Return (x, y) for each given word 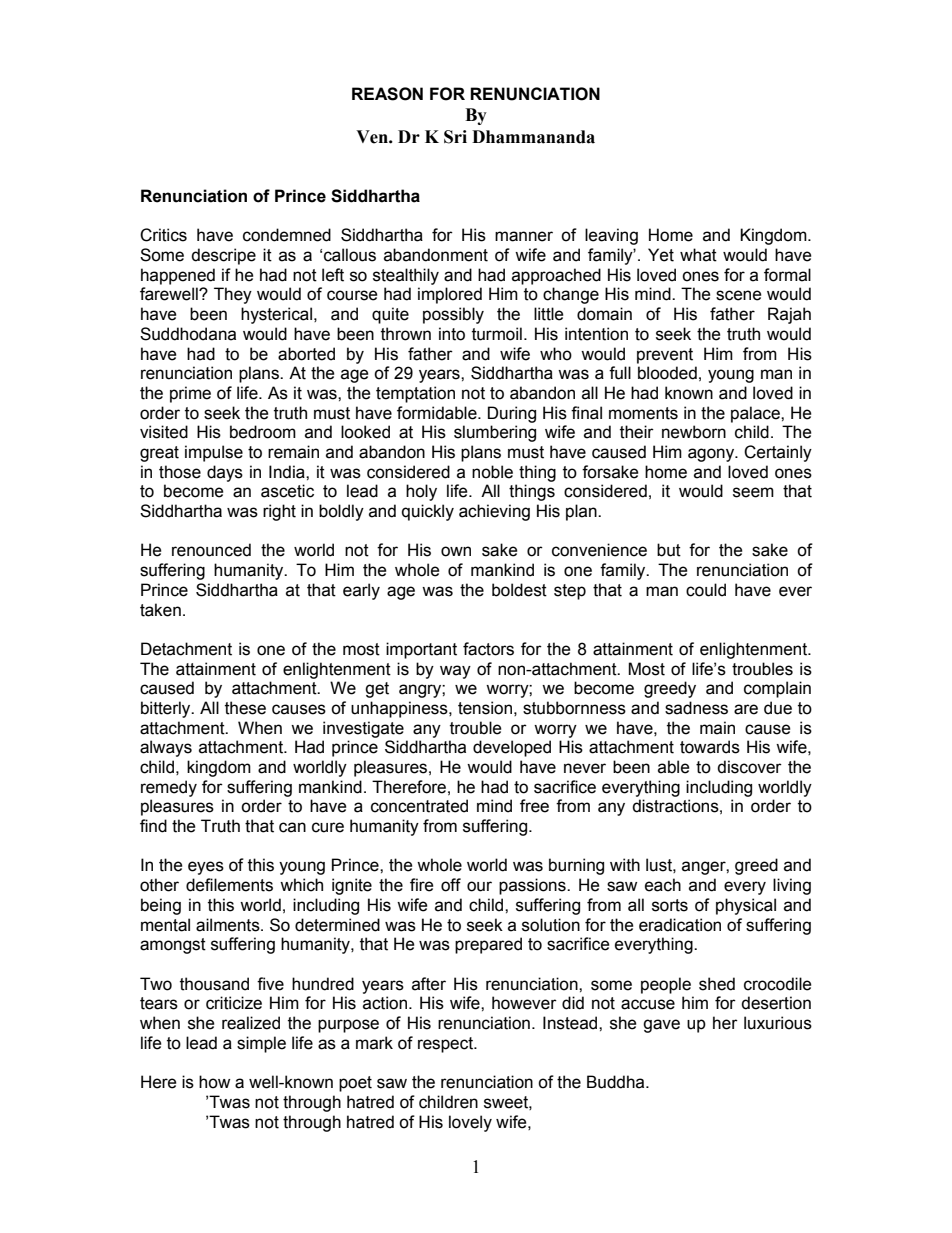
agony (712, 455)
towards (710, 747)
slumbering (495, 433)
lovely (470, 1123)
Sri (455, 137)
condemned (287, 235)
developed (512, 748)
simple (261, 1044)
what (698, 255)
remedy (169, 788)
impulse (214, 453)
